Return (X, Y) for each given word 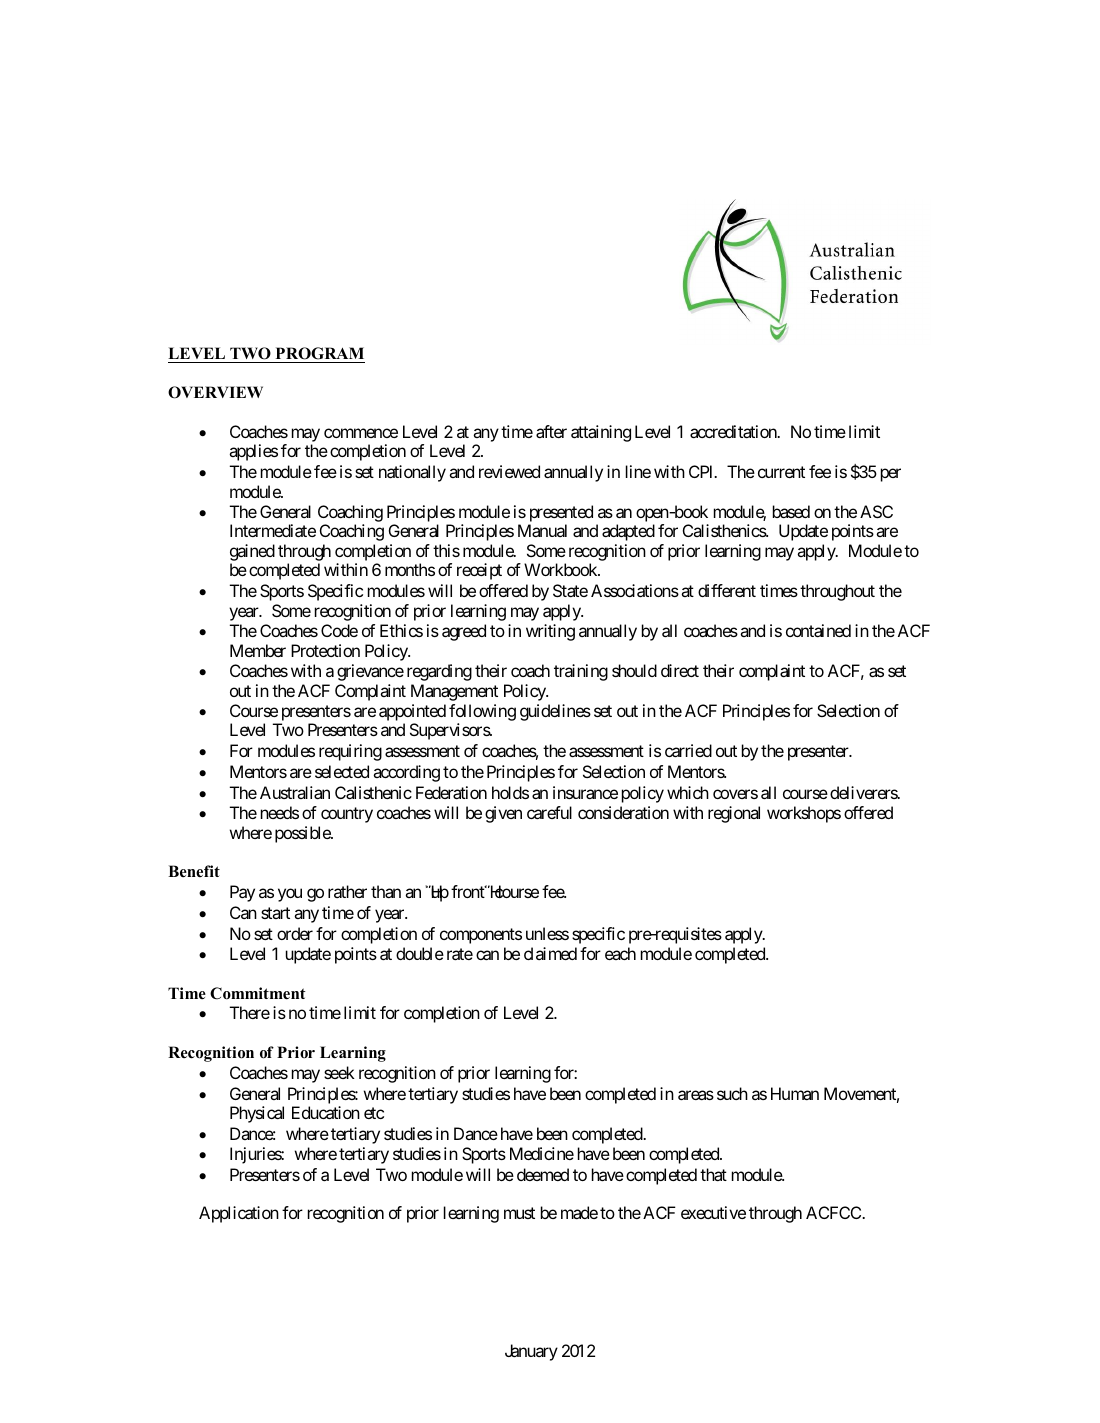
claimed (550, 953)
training (581, 672)
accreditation (734, 431)
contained (818, 630)
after (551, 431)
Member (258, 650)
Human (795, 1093)
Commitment (258, 993)
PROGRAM (320, 353)
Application (239, 1214)
